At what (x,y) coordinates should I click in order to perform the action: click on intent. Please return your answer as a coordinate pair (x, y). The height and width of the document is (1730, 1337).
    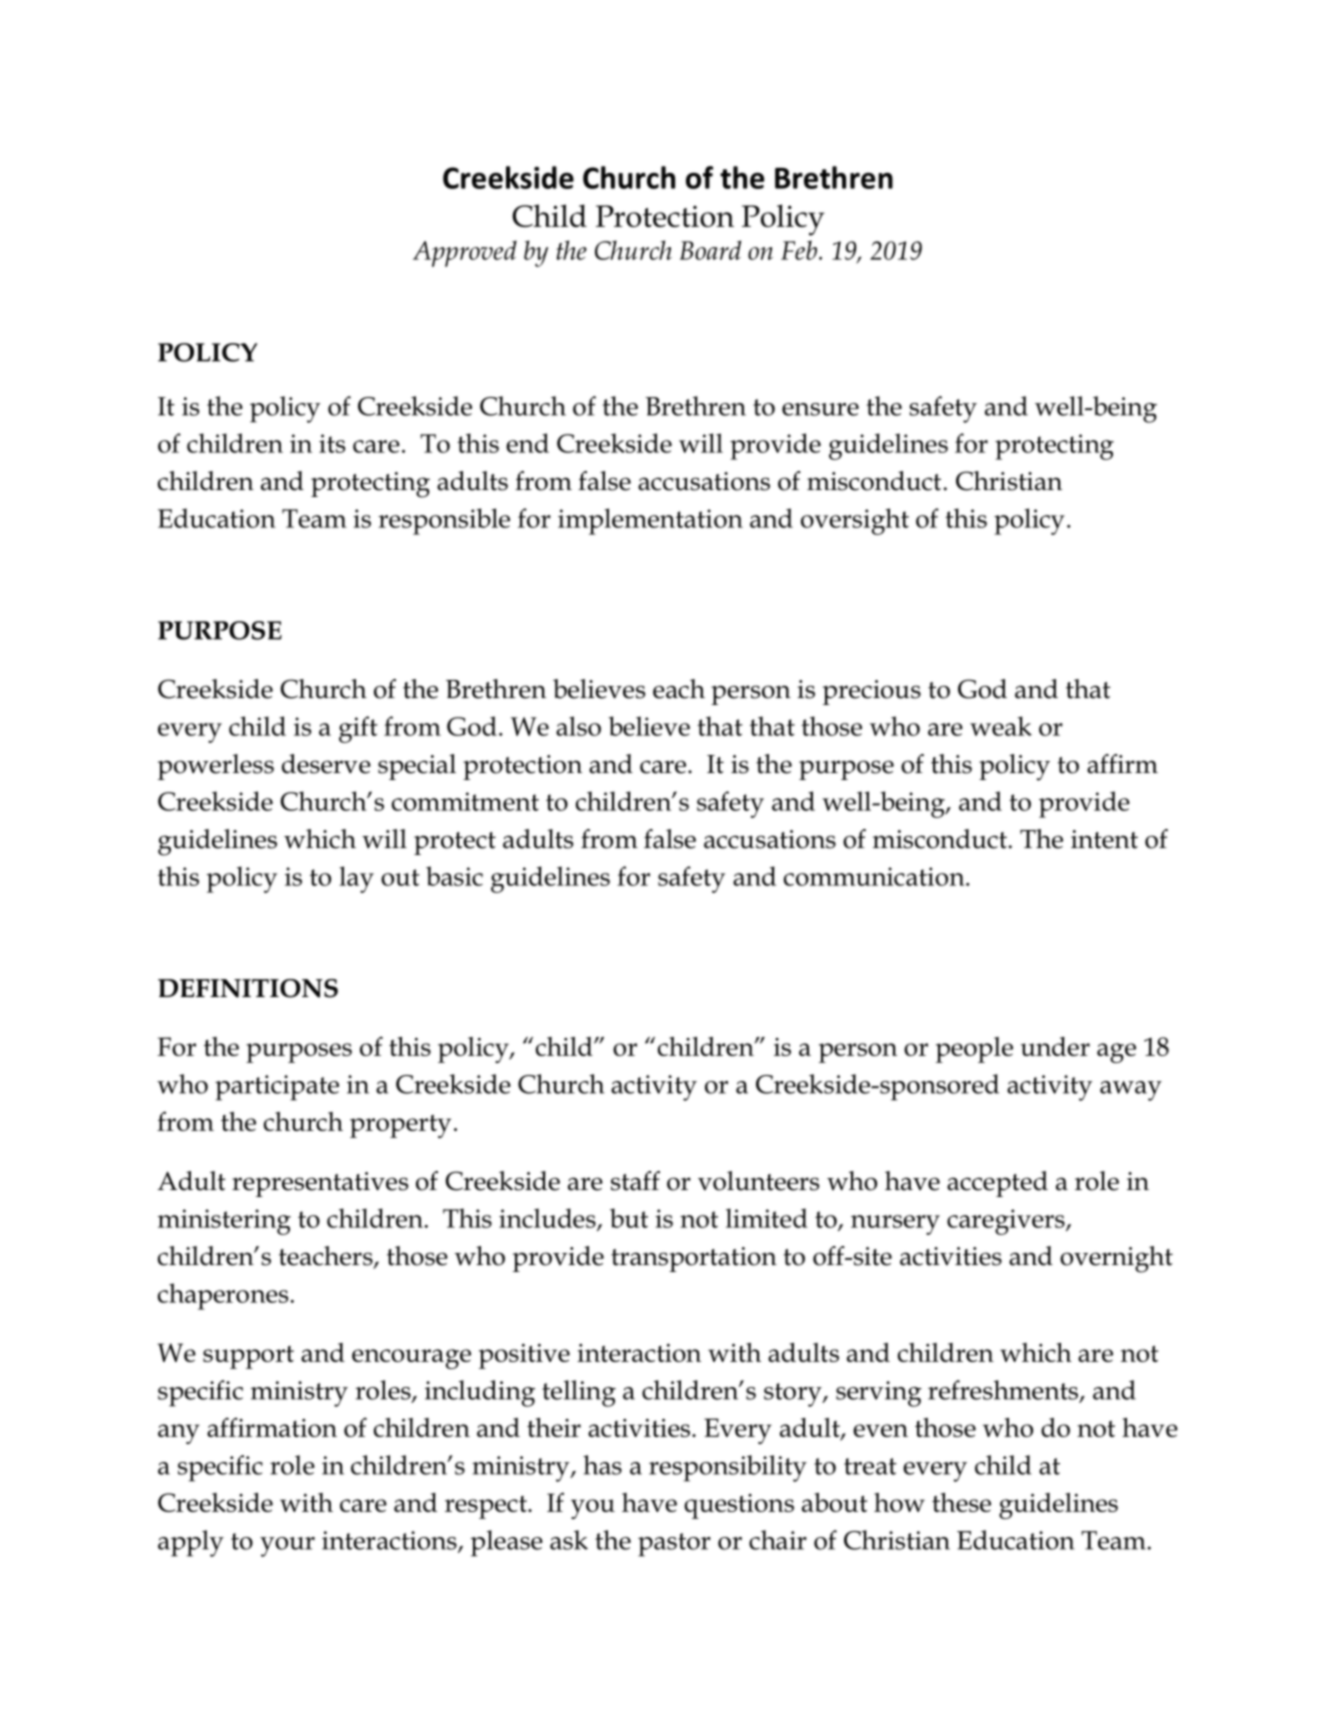
    Looking at the image, I should click on (1104, 839).
